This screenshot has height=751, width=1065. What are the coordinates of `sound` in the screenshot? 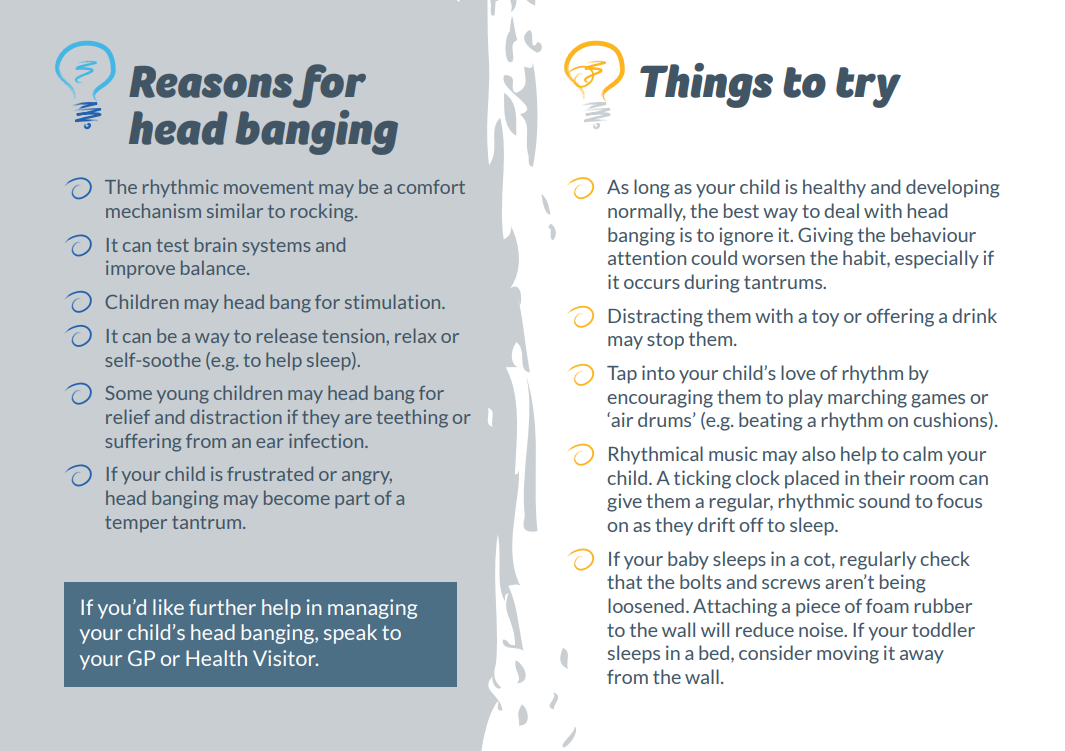 It's located at (884, 500).
